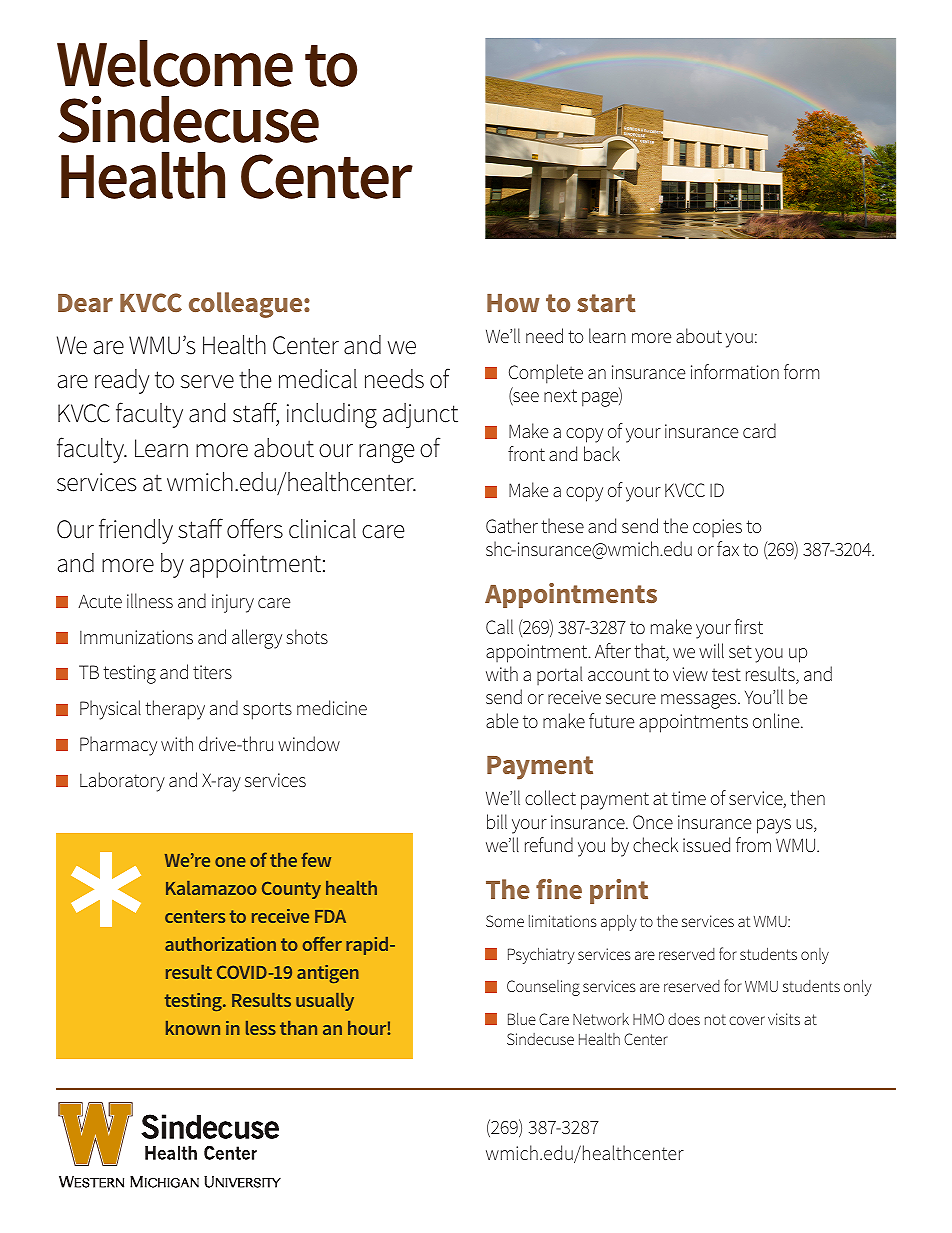 The image size is (952, 1233). What do you see at coordinates (513, 303) in the screenshot?
I see `How` at bounding box center [513, 303].
